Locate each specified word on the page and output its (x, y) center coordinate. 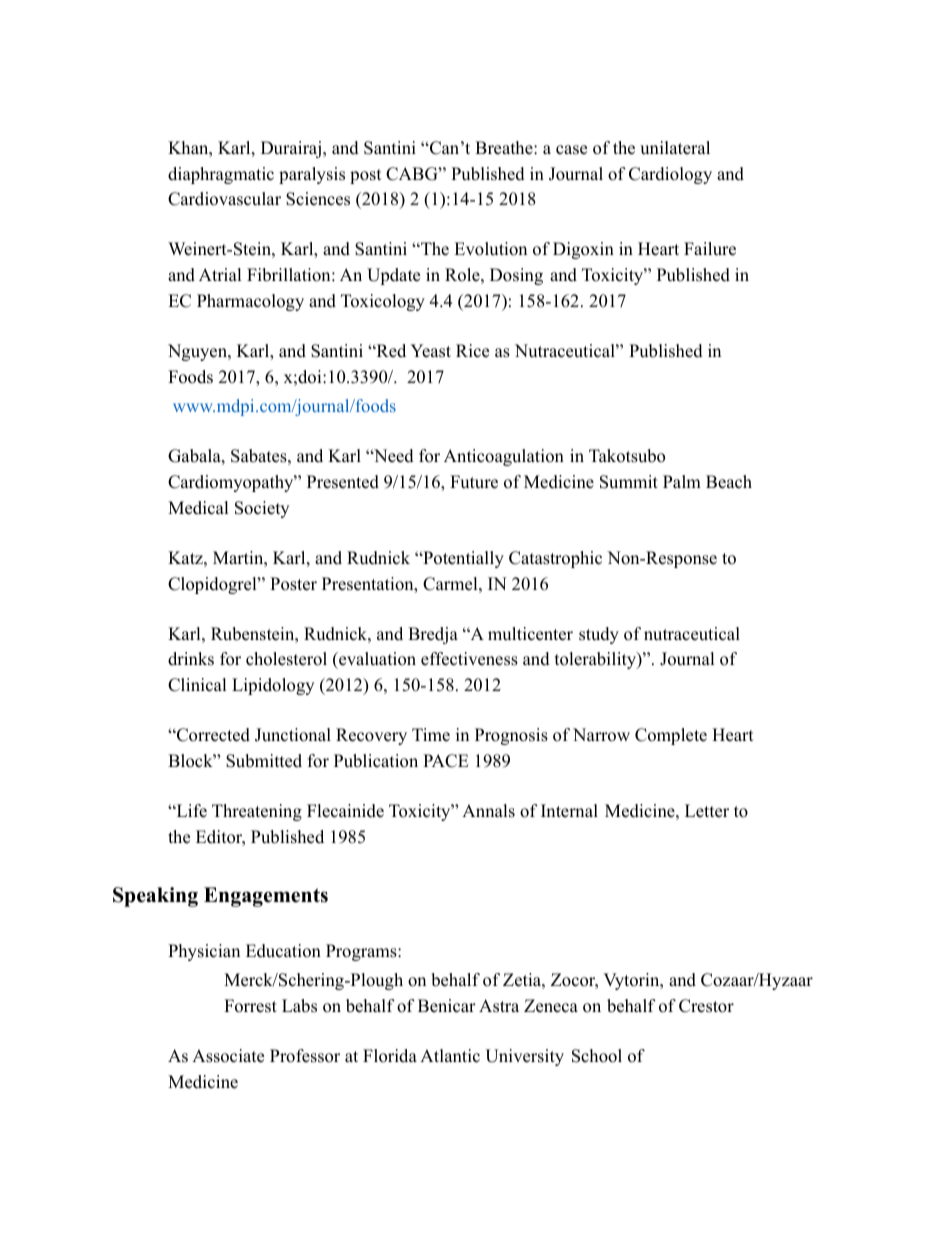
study (599, 635)
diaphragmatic (221, 175)
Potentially (462, 559)
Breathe (505, 148)
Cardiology (670, 175)
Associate (228, 1056)
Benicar (447, 1006)
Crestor (706, 1006)
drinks (191, 659)
